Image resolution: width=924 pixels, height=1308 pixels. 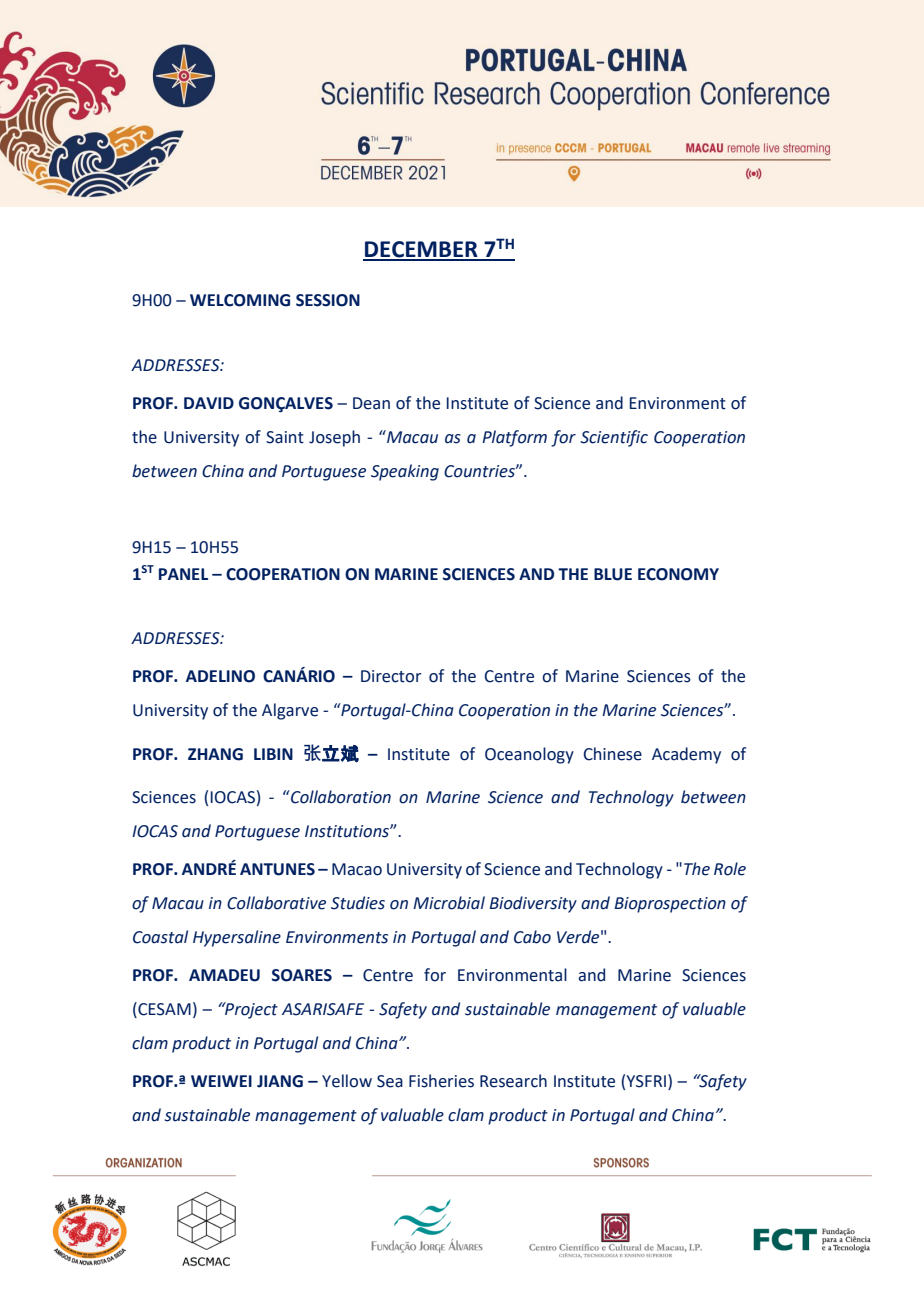 What do you see at coordinates (391, 676) in the screenshot?
I see `Director` at bounding box center [391, 676].
